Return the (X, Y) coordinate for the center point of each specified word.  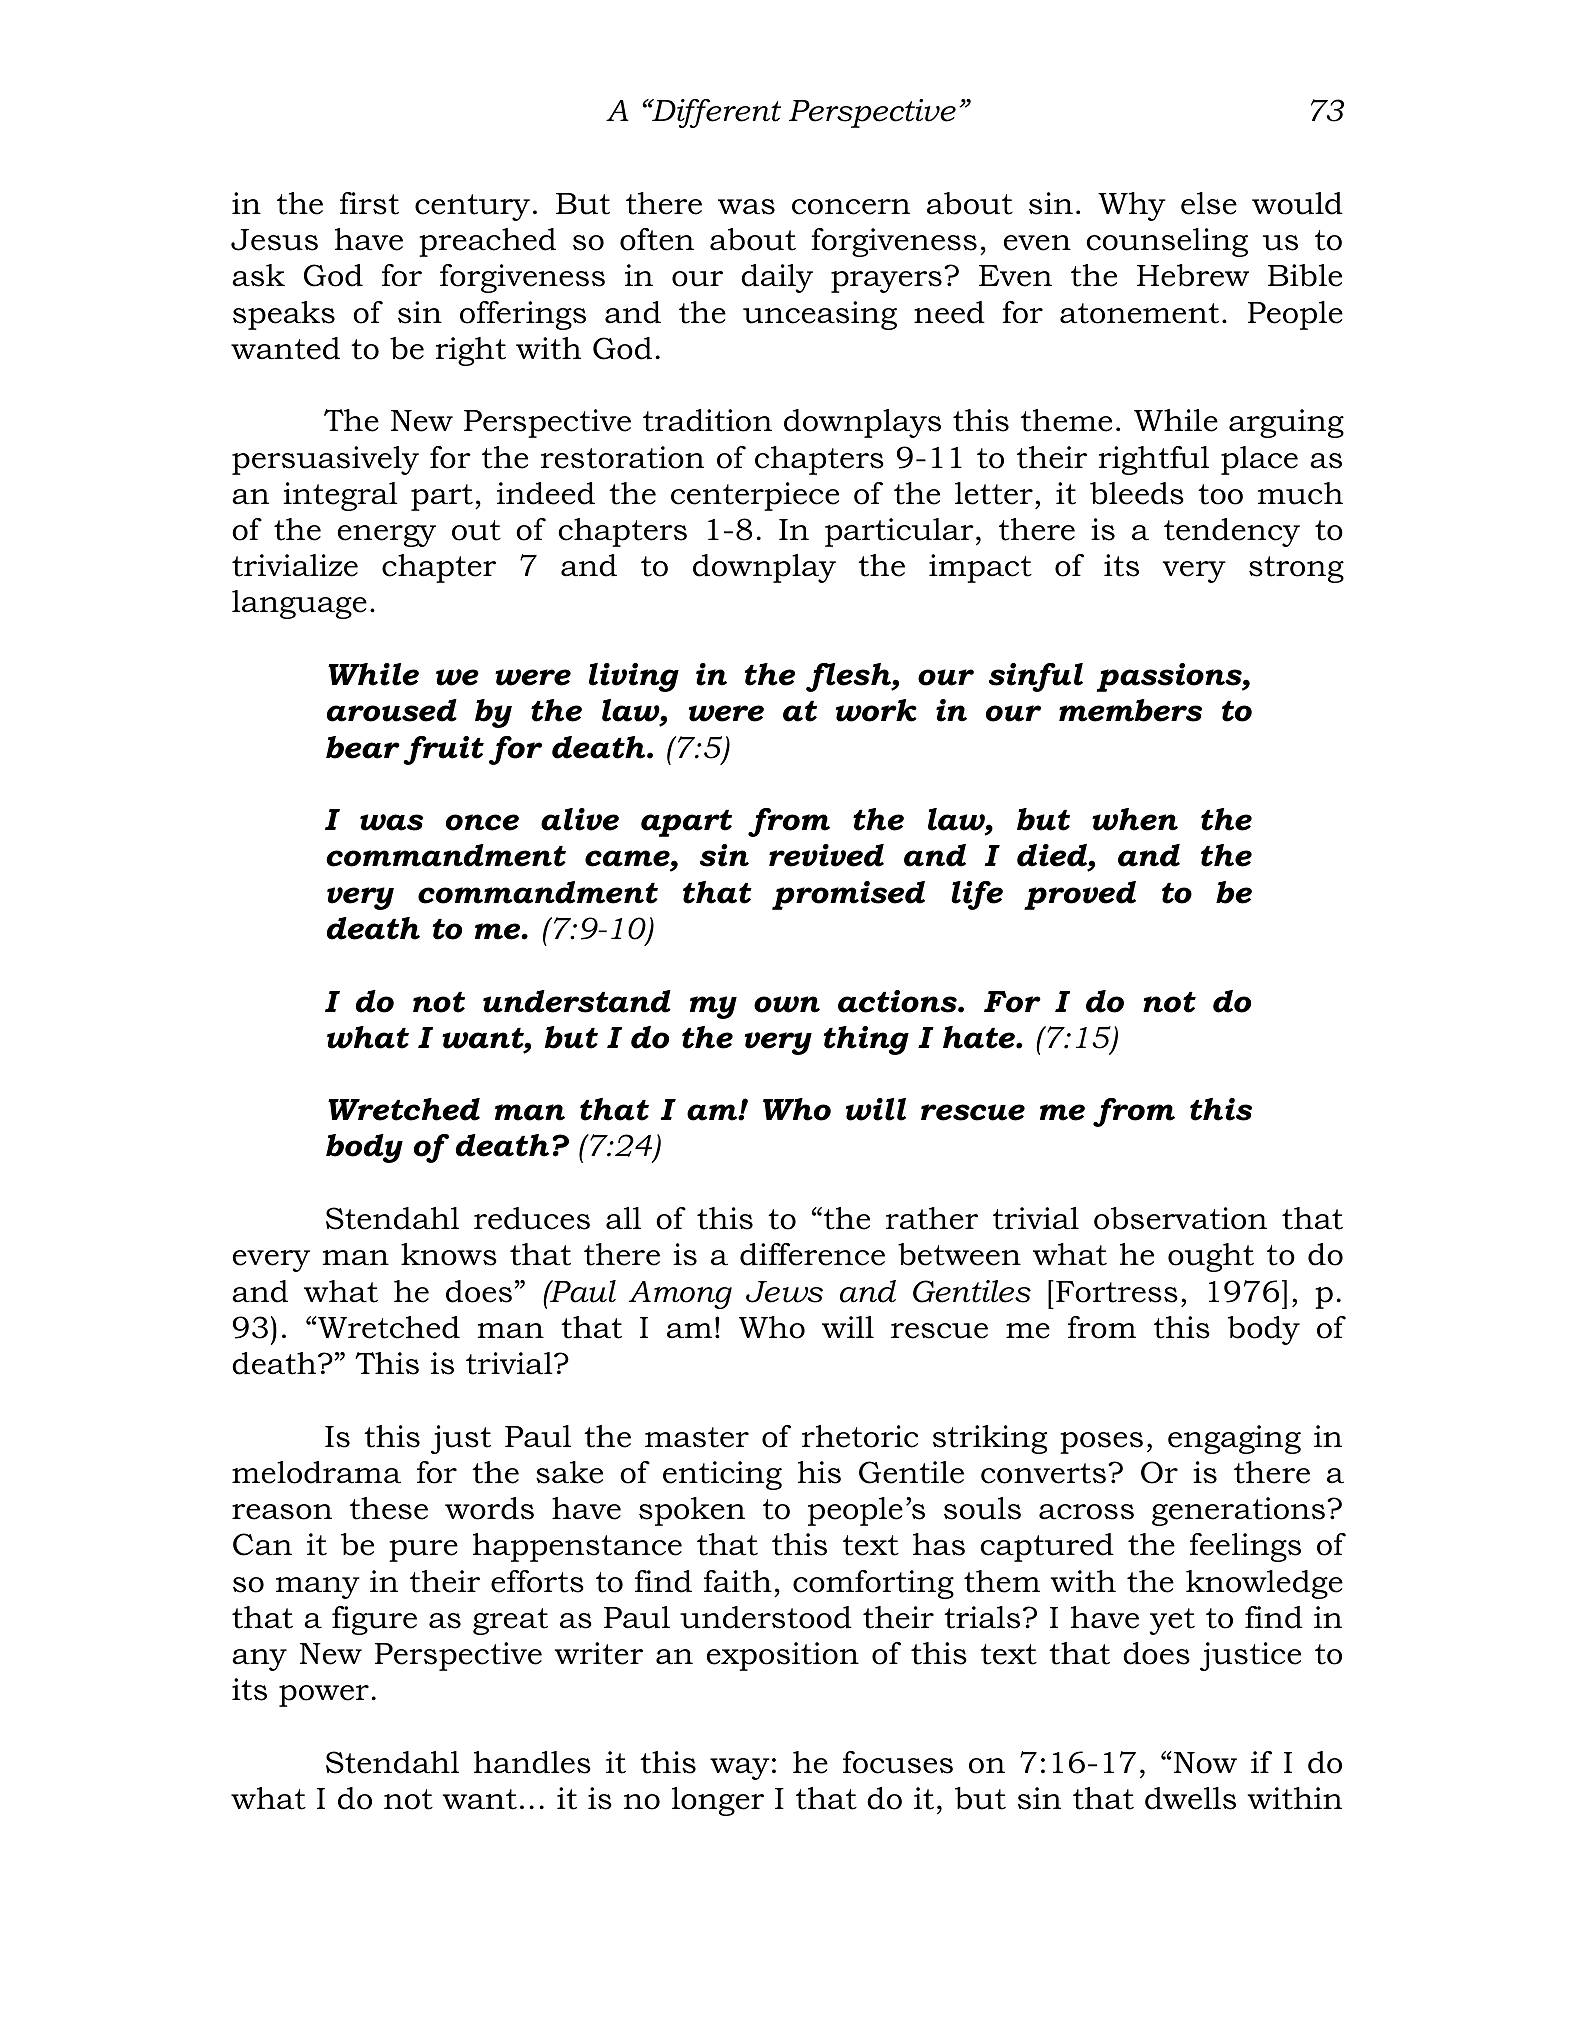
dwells (1190, 1798)
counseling (1167, 242)
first (369, 203)
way (740, 1769)
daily (777, 278)
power (324, 1696)
